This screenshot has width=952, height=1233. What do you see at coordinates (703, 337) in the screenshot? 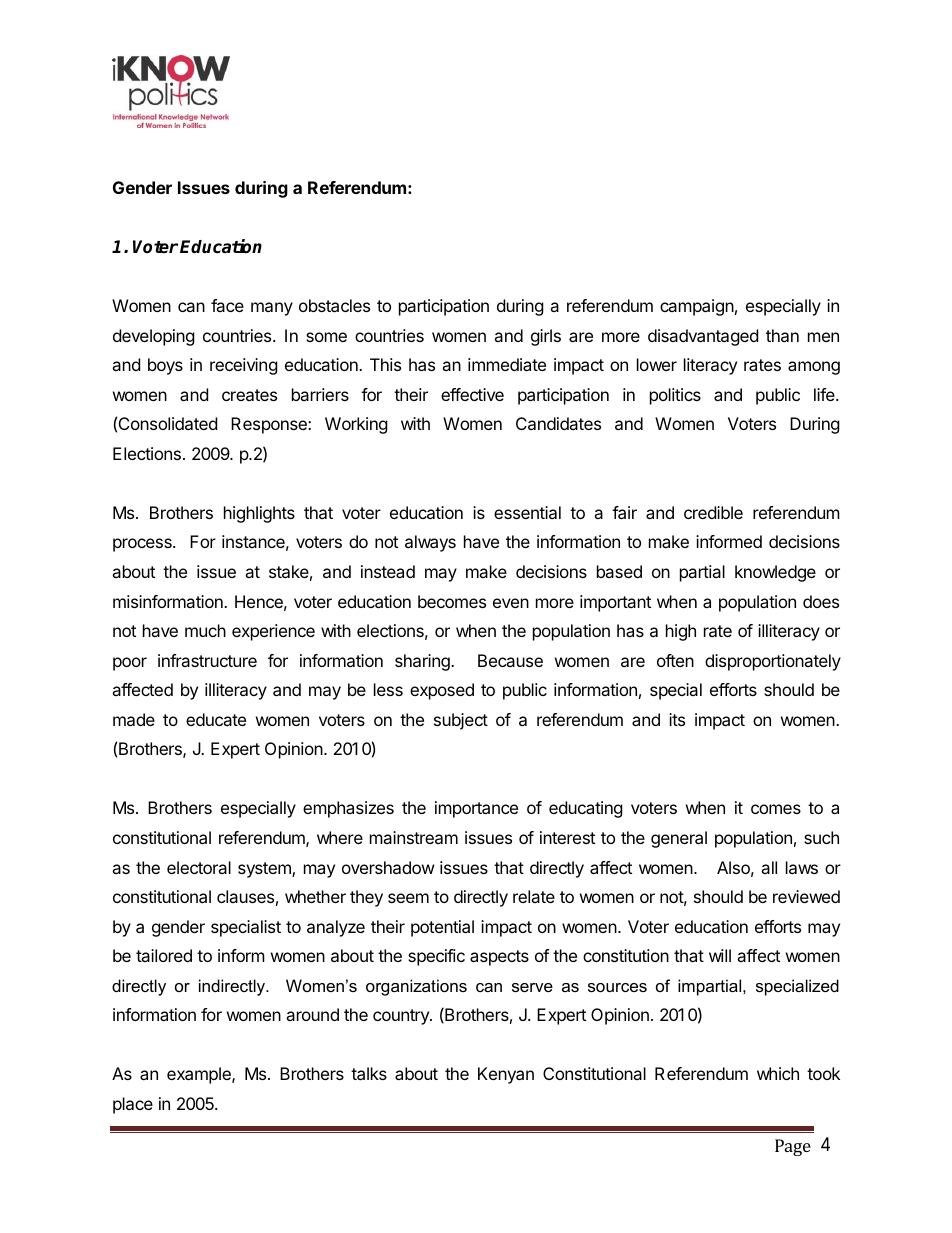
I see `disadvantaged` at bounding box center [703, 337].
